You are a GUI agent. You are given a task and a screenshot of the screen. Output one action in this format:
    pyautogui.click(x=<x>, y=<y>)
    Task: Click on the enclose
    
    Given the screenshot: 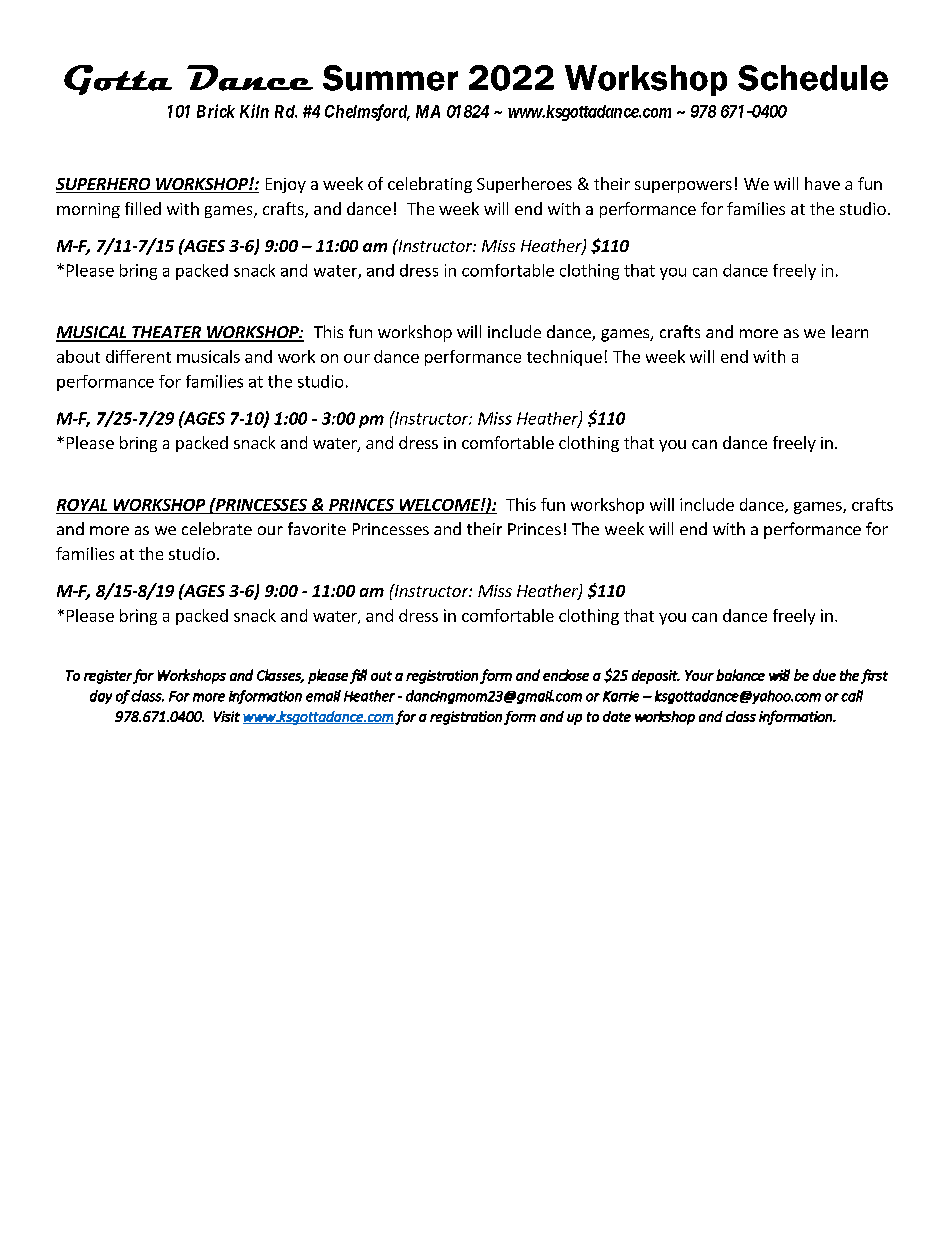 What is the action you would take?
    pyautogui.click(x=566, y=675)
